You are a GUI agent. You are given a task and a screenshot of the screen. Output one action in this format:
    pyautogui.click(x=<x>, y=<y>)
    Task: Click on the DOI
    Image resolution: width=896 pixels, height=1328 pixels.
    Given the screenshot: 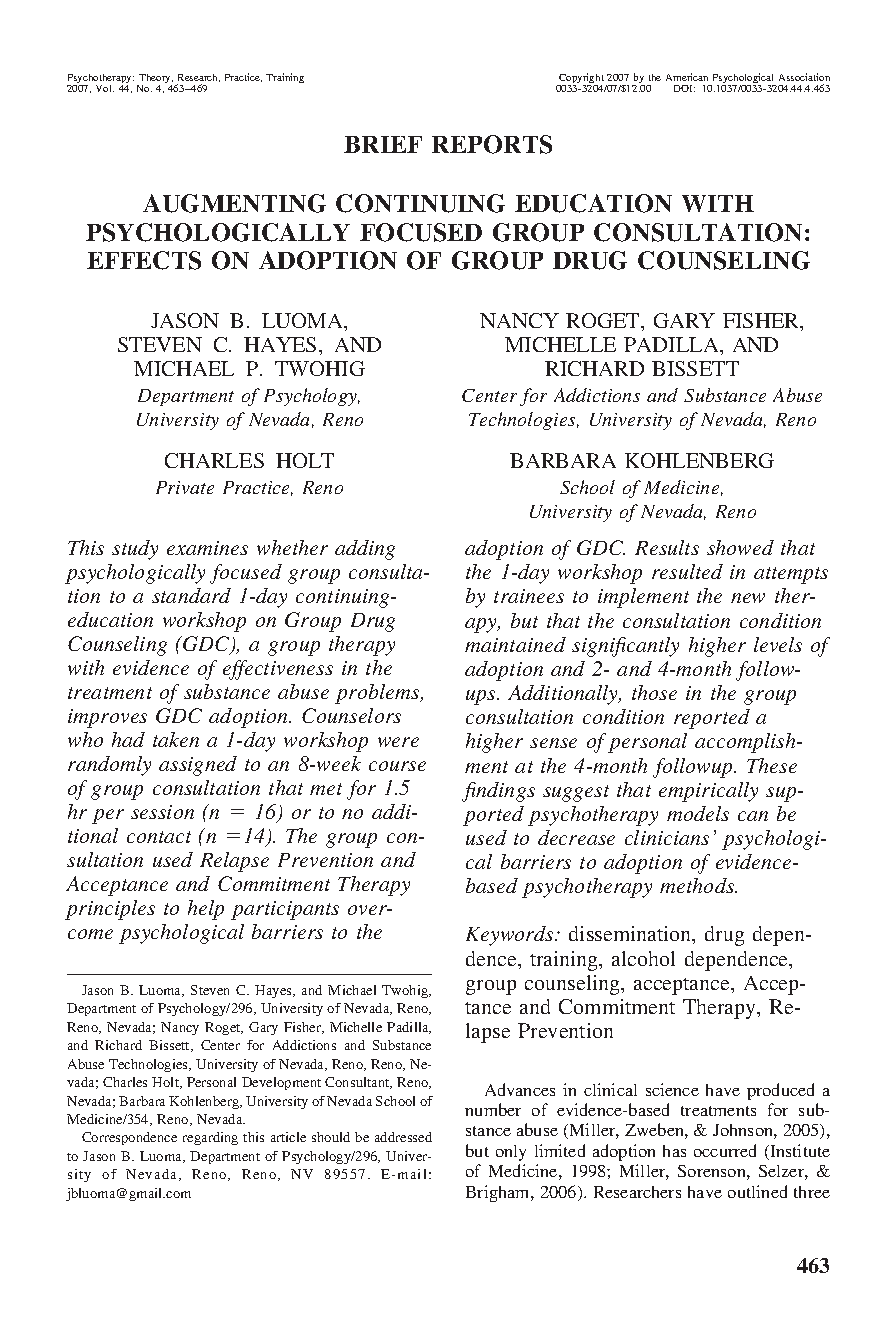 What is the action you would take?
    pyautogui.click(x=684, y=88)
